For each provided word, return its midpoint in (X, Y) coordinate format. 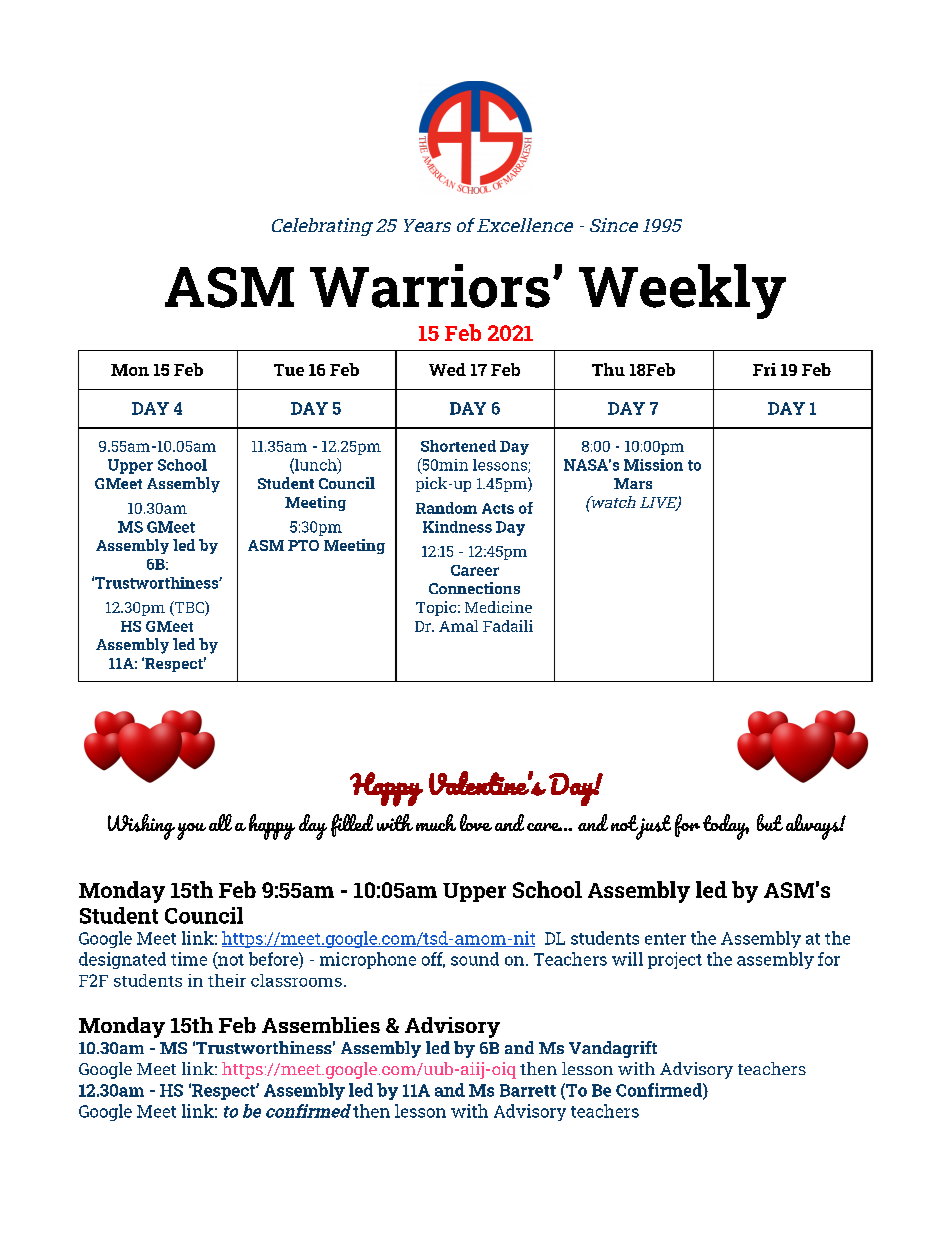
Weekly (682, 291)
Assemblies (321, 1025)
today (726, 827)
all (220, 822)
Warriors (430, 286)
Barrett (528, 1090)
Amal (458, 626)
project (675, 960)
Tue (289, 370)
